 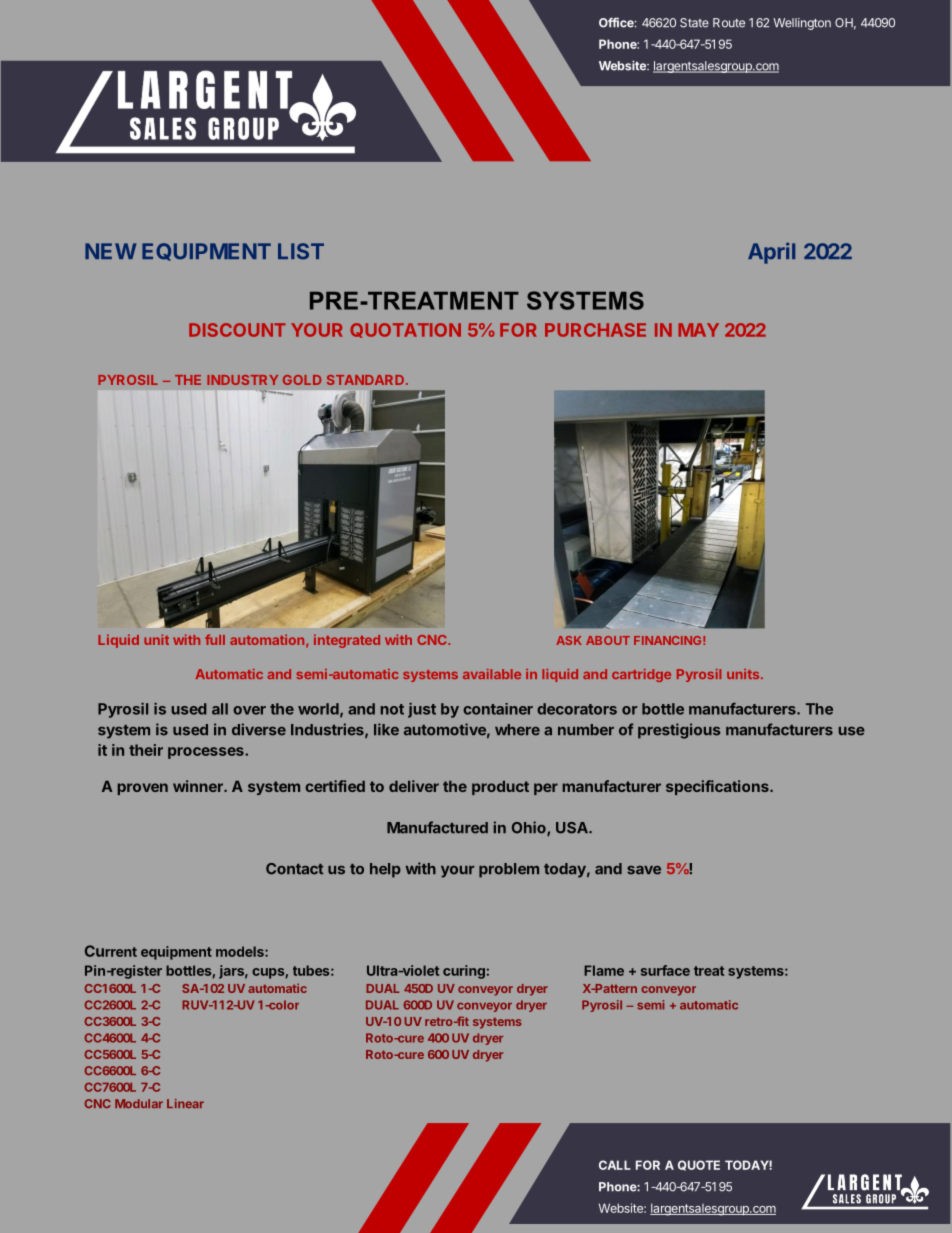 What do you see at coordinates (414, 786) in the image?
I see `deliver` at bounding box center [414, 786].
